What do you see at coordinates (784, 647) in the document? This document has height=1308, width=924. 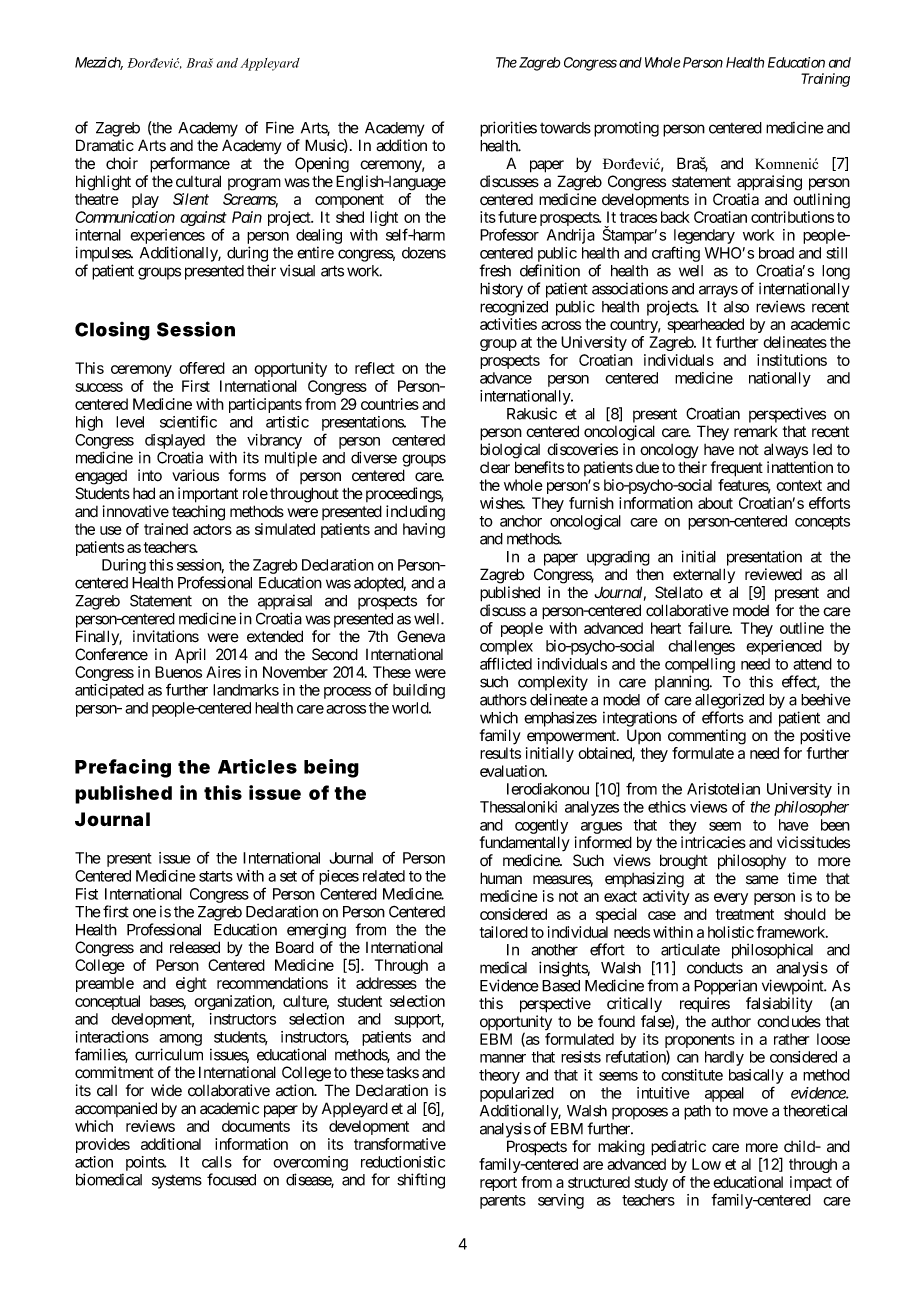 I see `experienced` at bounding box center [784, 647].
